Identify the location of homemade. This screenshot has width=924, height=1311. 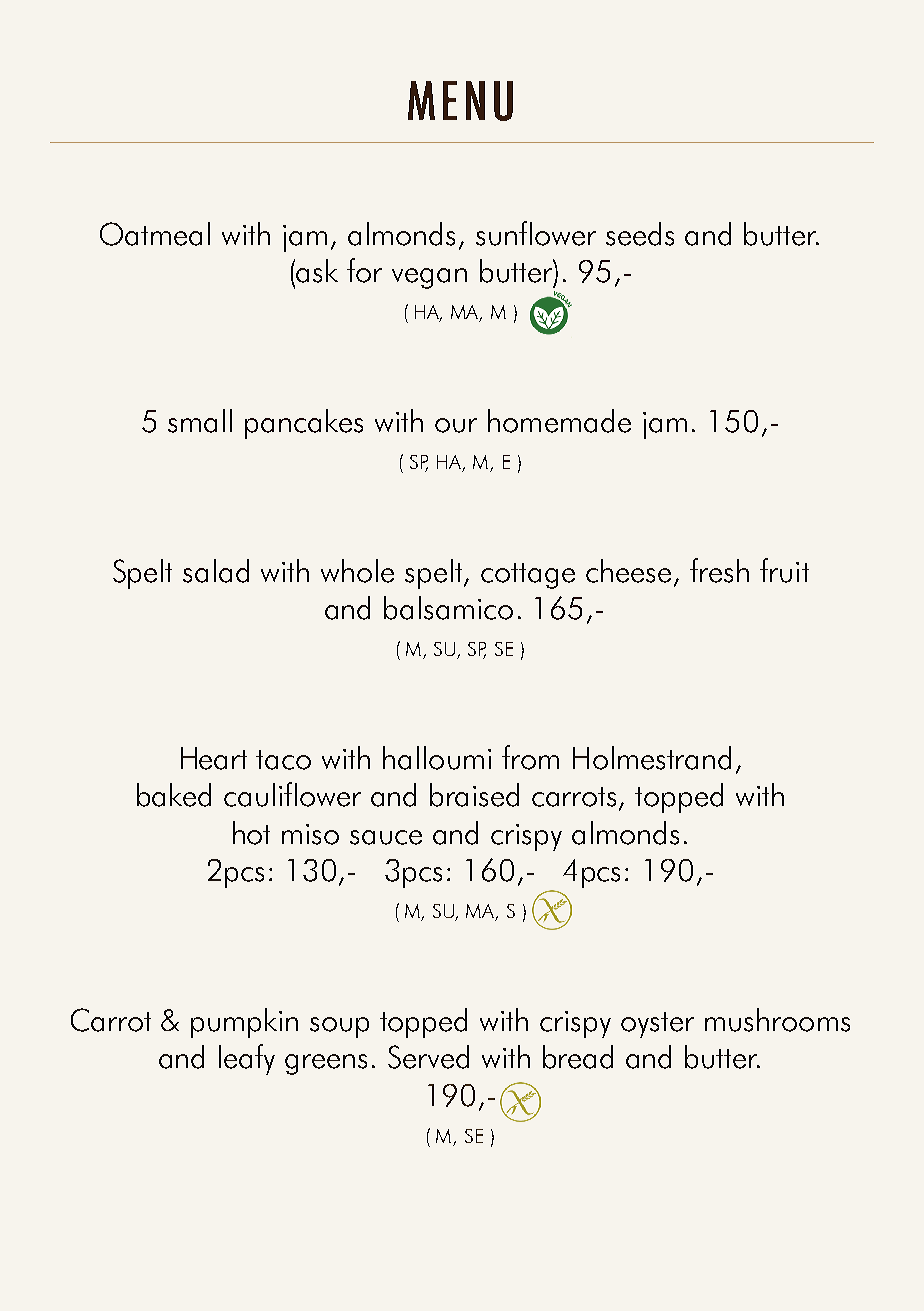
(559, 421).
